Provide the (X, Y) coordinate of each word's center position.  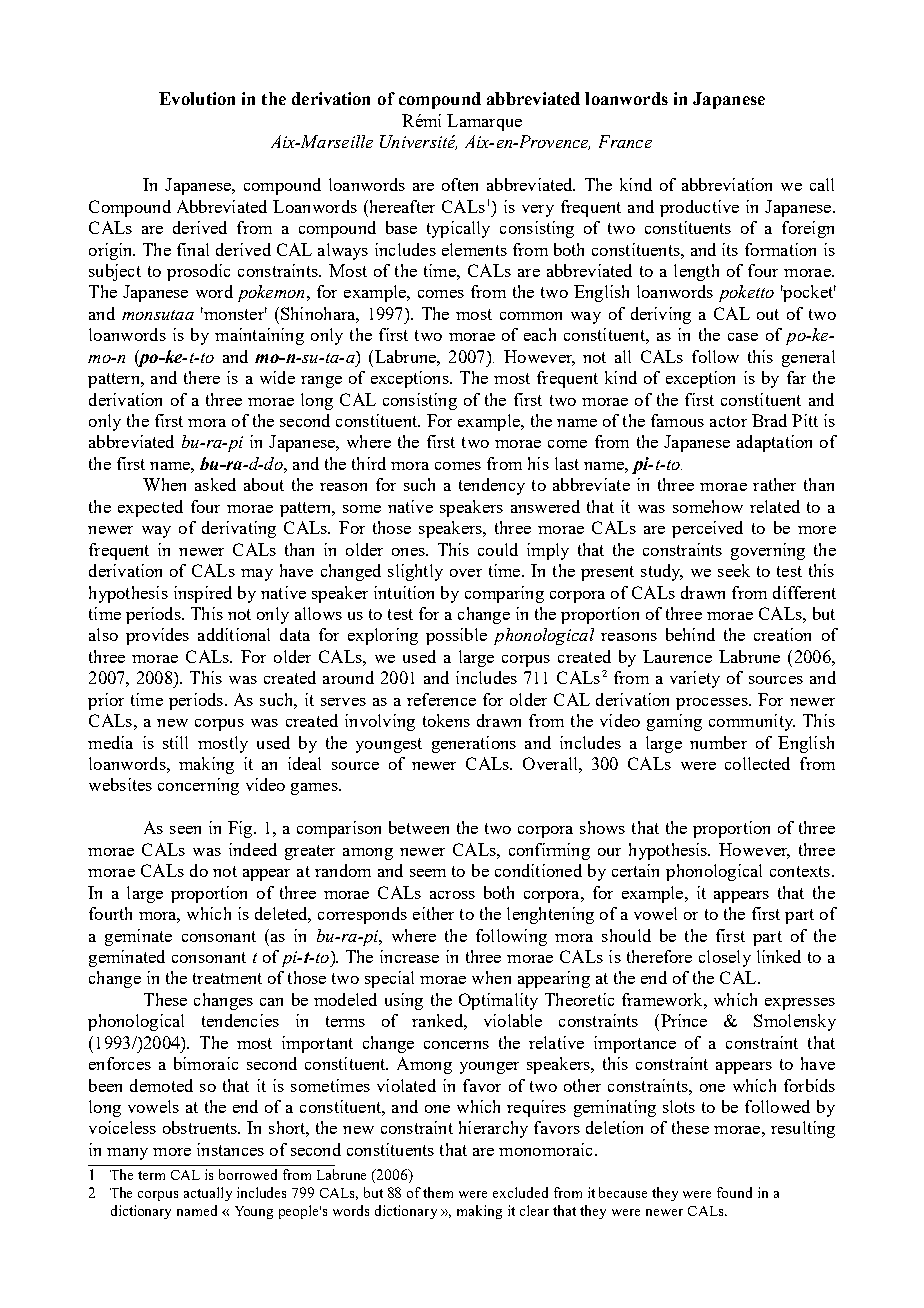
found (734, 1192)
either (433, 913)
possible (456, 636)
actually (208, 1194)
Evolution (197, 98)
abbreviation (727, 184)
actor (728, 421)
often (460, 184)
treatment (227, 978)
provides (157, 636)
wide (277, 377)
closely (725, 958)
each (540, 334)
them (438, 1192)
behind (690, 634)
